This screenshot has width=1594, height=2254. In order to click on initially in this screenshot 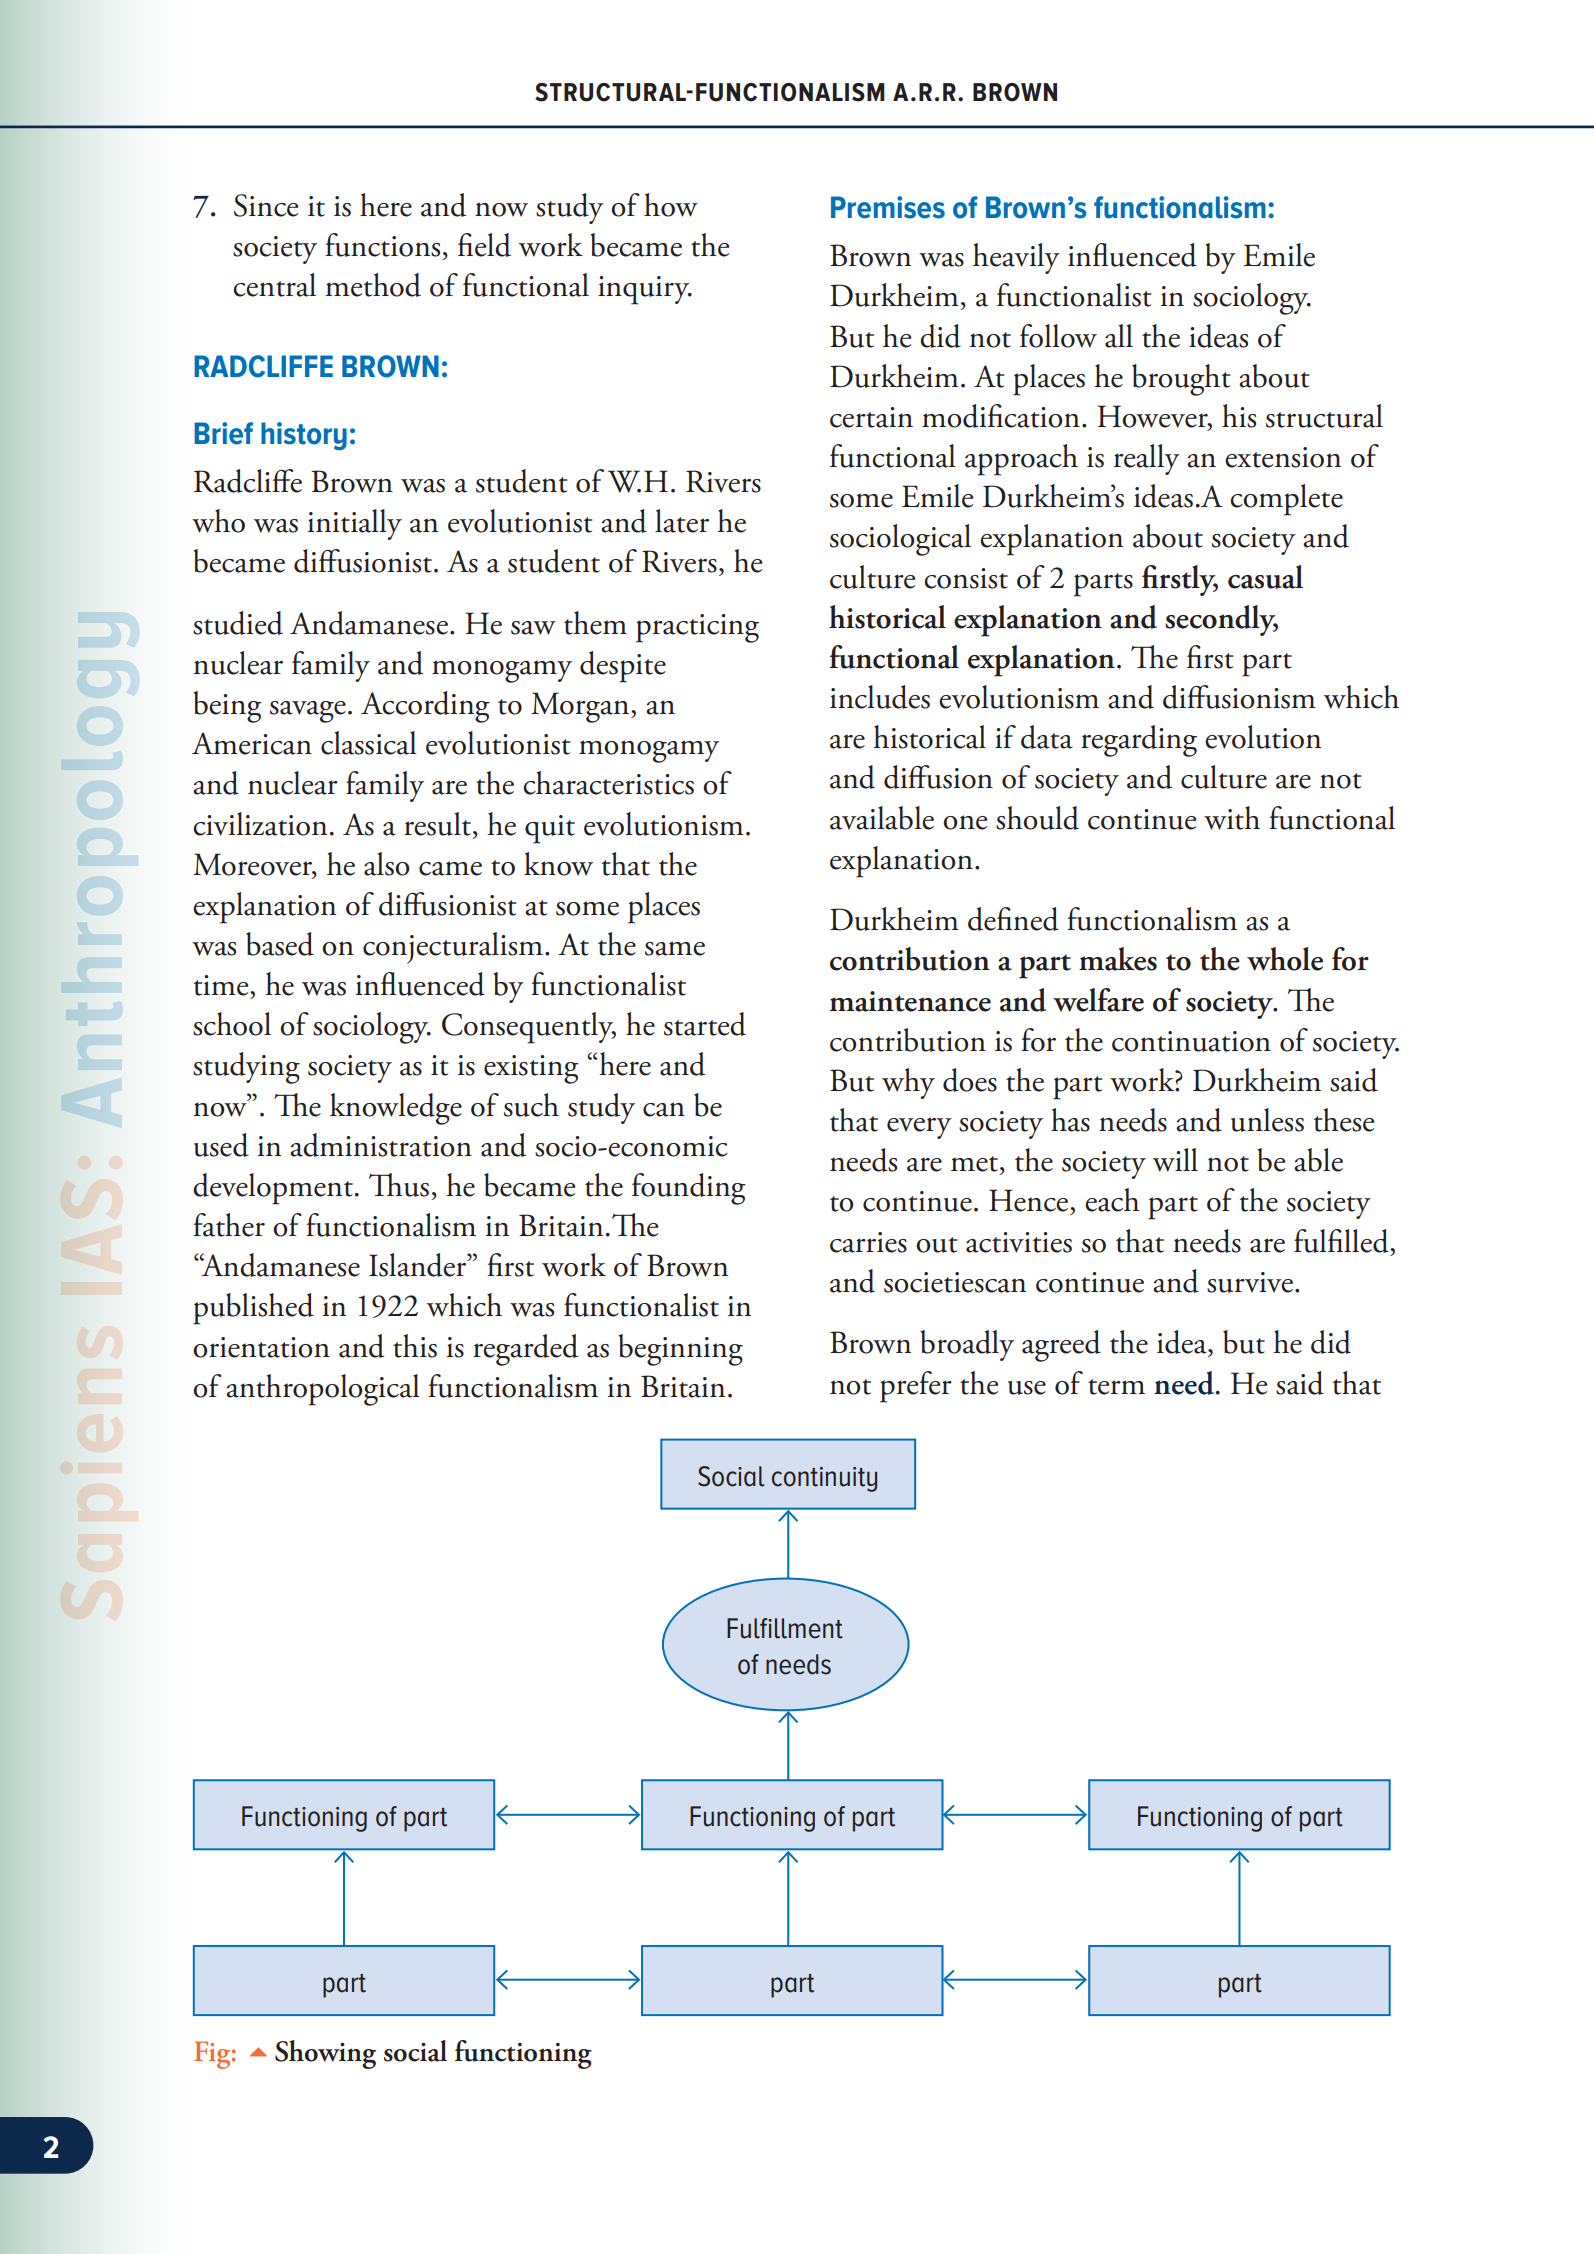, I will do `click(355, 524)`.
